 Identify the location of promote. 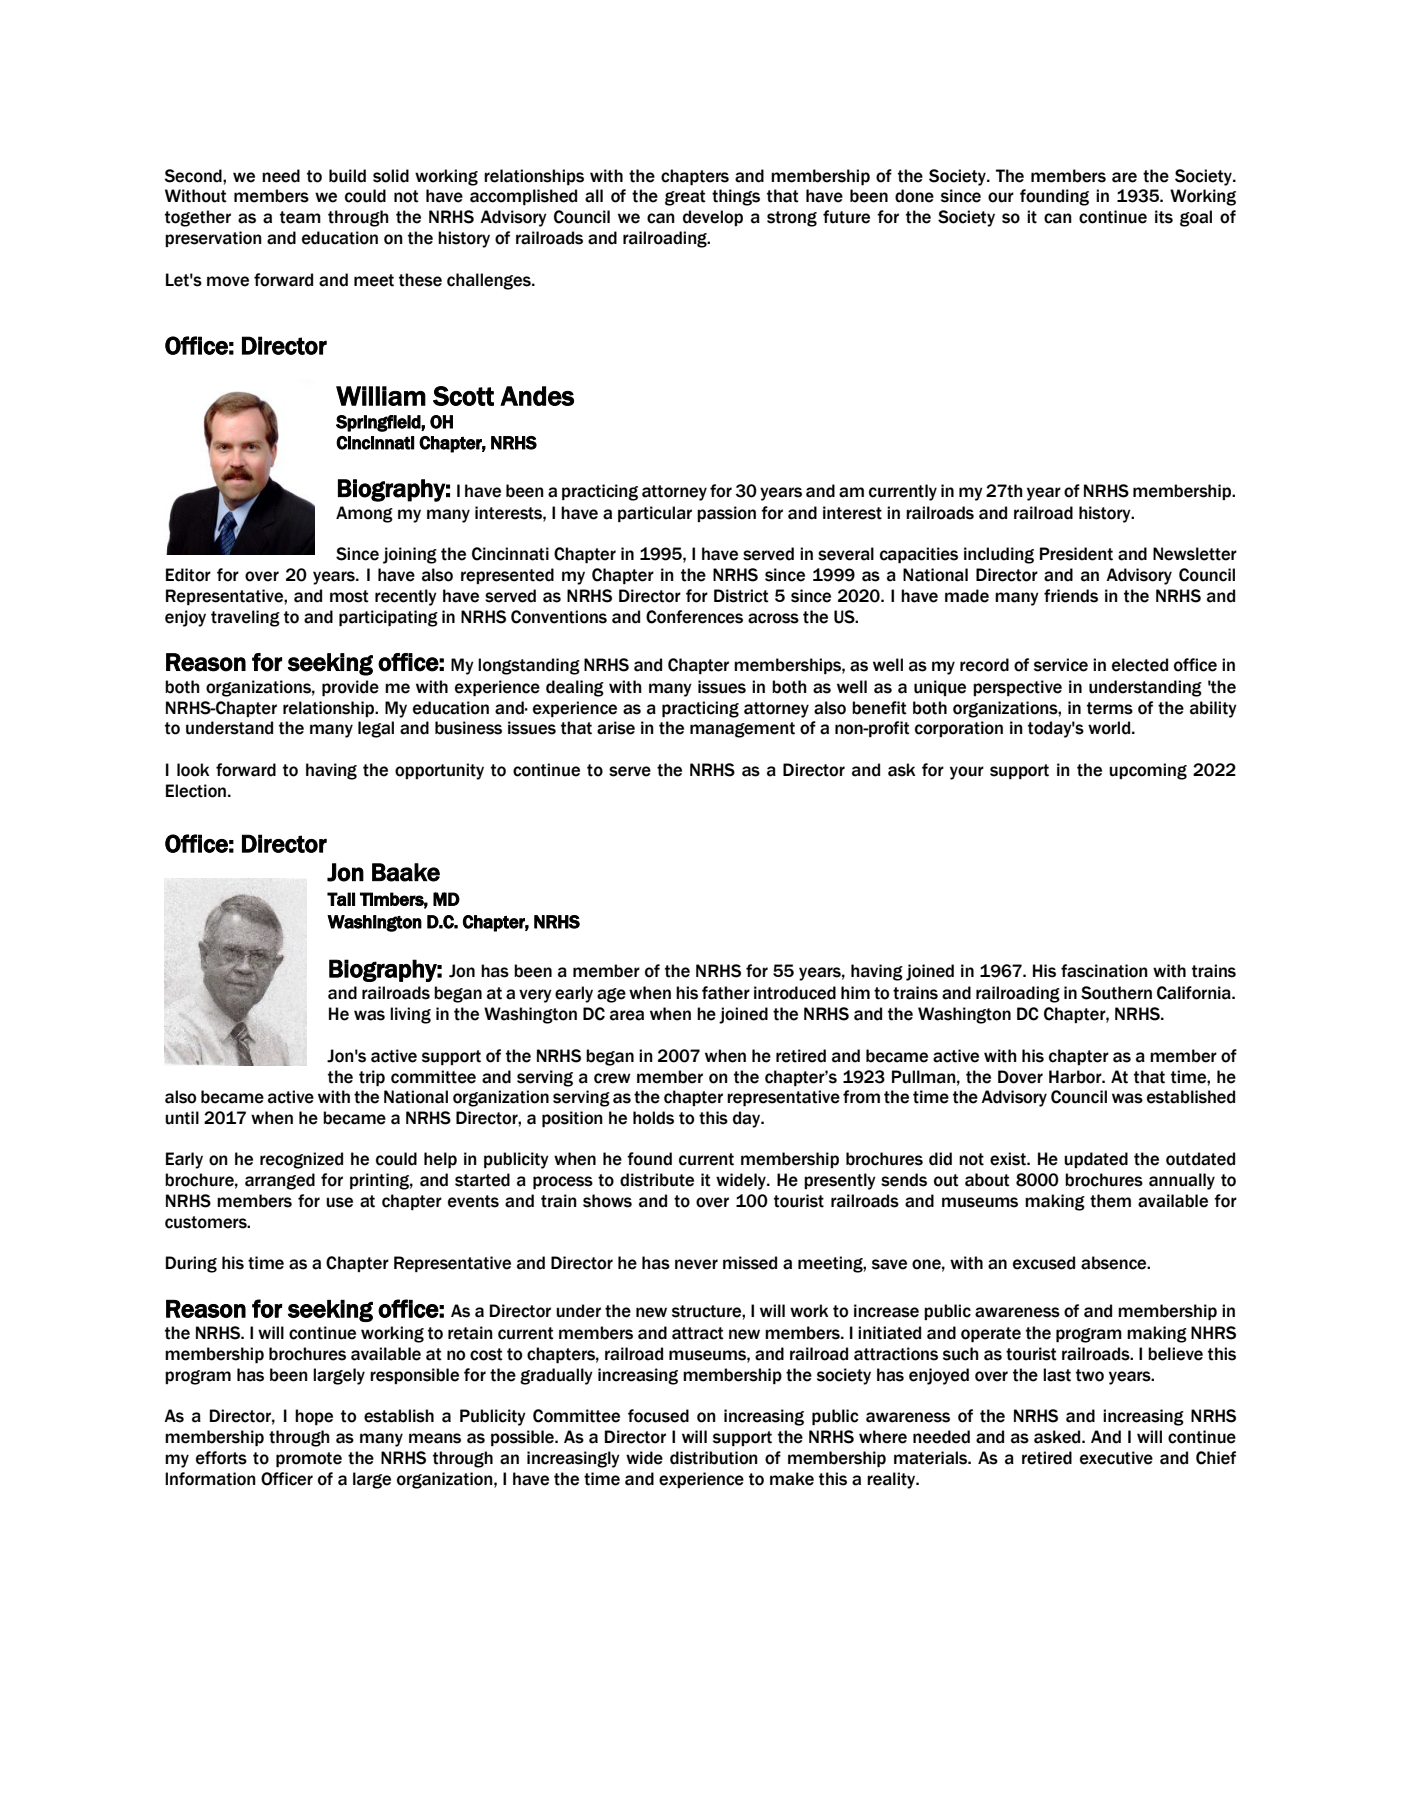
(309, 1459).
